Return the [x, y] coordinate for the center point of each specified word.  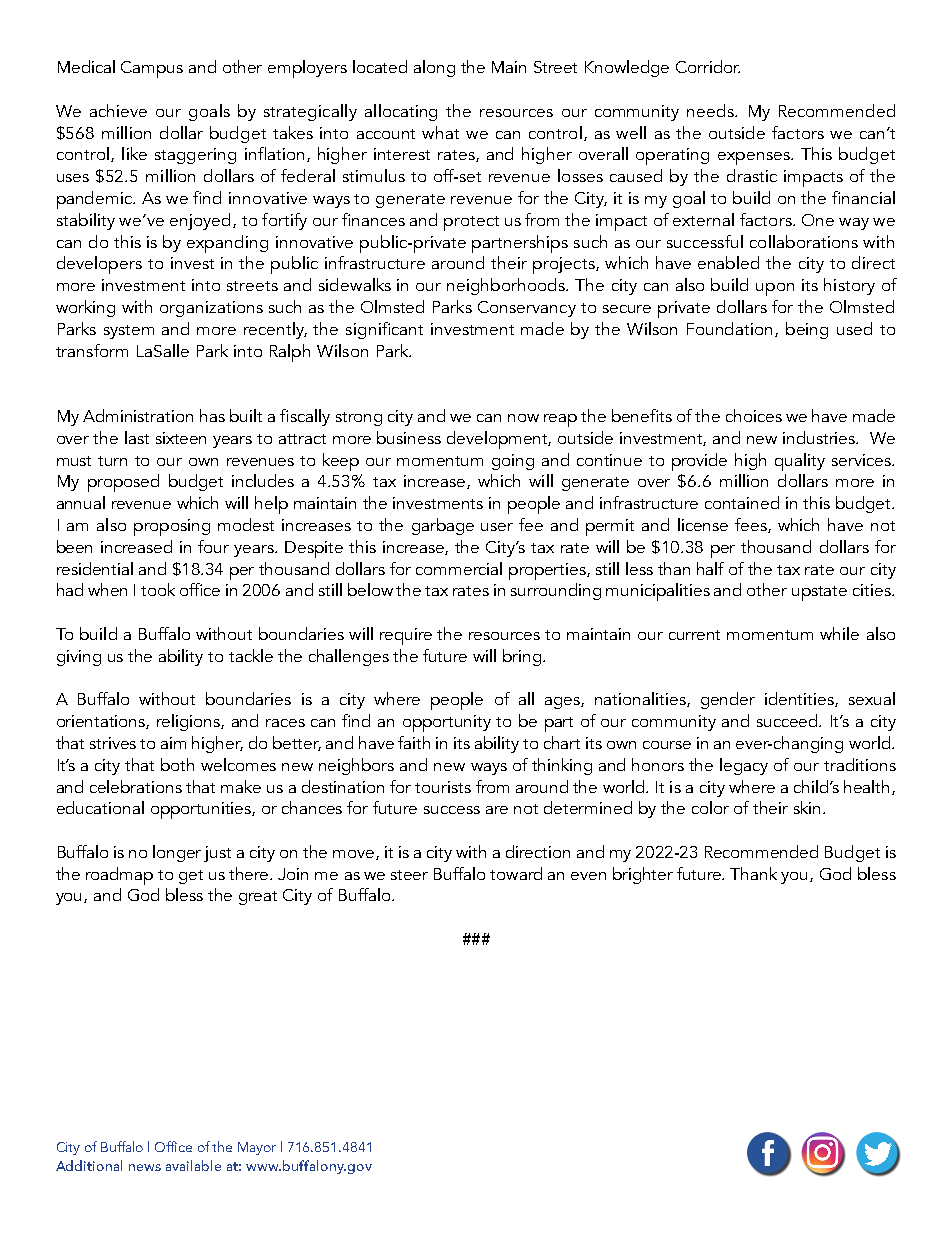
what [440, 132]
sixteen [181, 438]
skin [809, 807]
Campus [152, 69]
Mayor [257, 1148]
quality [800, 462]
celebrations [136, 786]
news [145, 1167]
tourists [443, 787]
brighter [643, 875]
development [499, 440]
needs [711, 110]
